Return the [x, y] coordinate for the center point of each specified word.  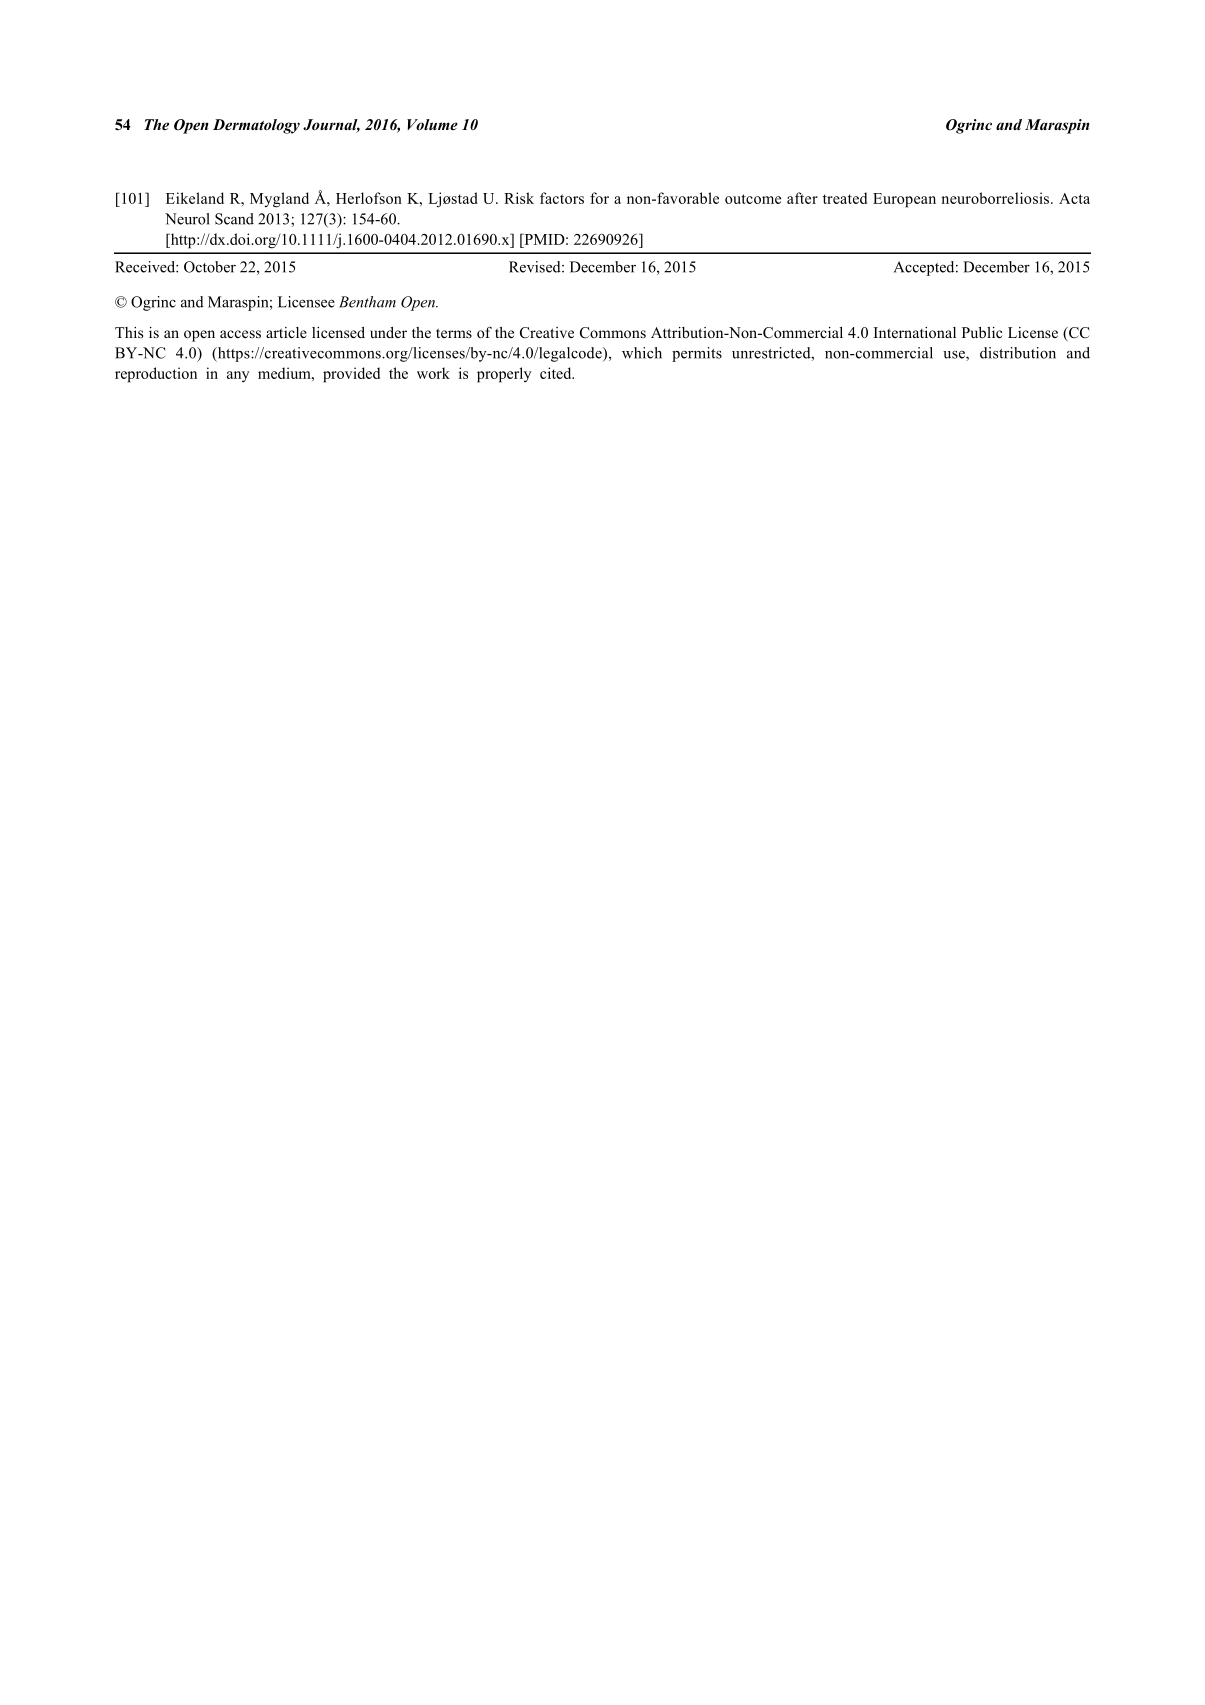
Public [982, 332]
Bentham [367, 302]
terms [454, 333]
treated [845, 198]
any [238, 376]
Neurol [187, 219]
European [904, 200]
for [599, 198]
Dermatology [256, 126]
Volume [432, 124]
